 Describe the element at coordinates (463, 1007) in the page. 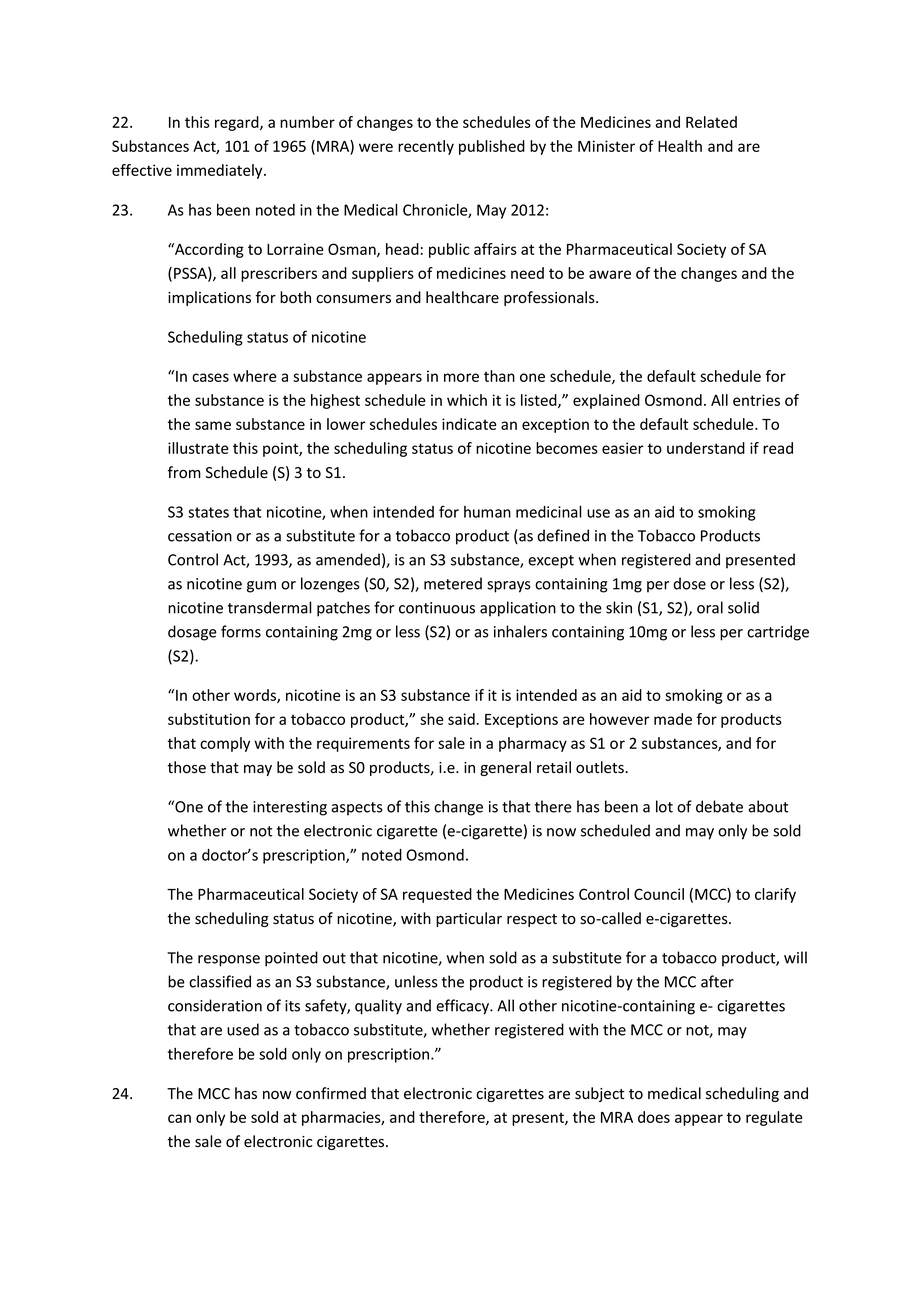

I see `efficacy` at that location.
